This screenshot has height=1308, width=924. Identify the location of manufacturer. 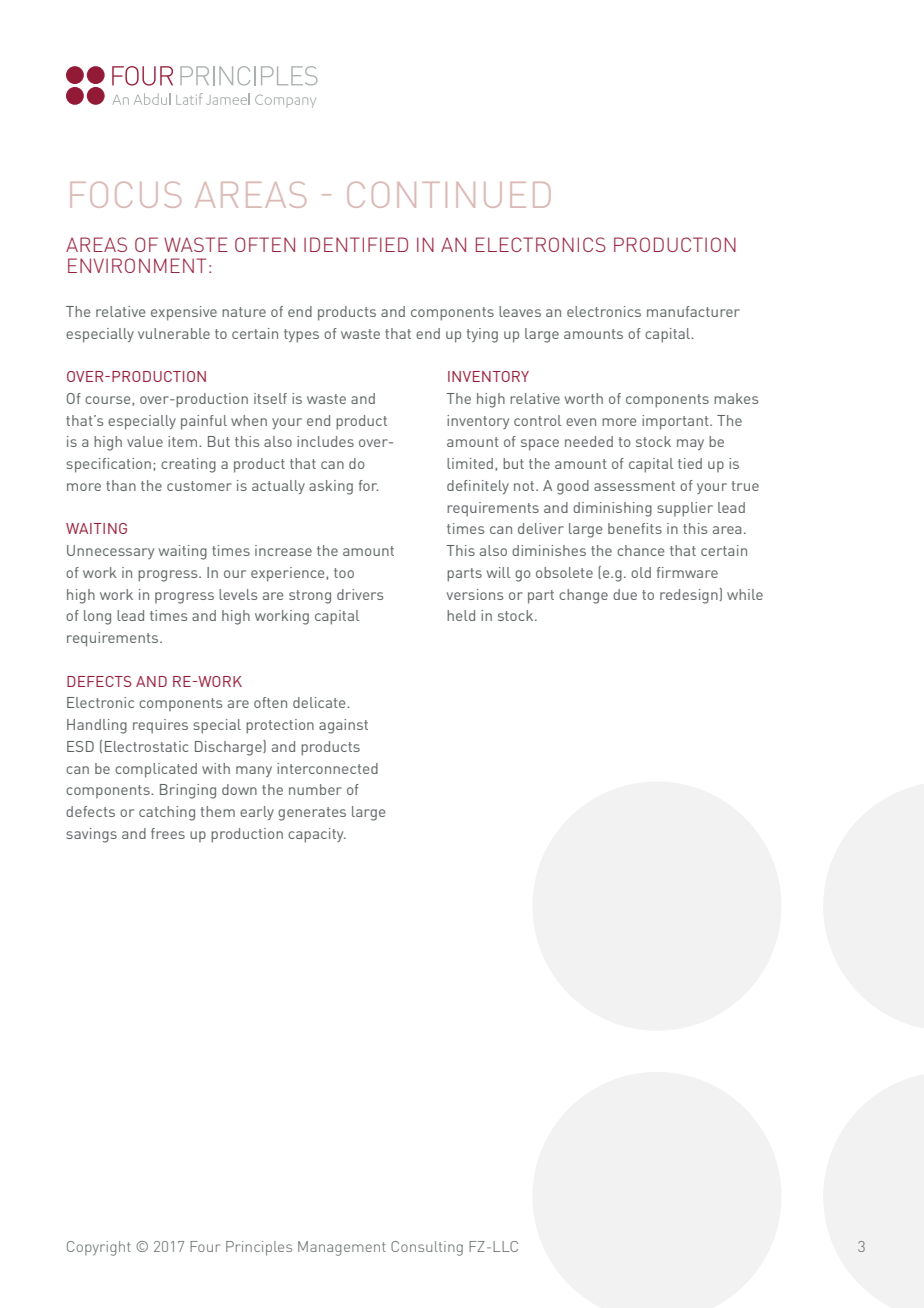
(693, 311).
